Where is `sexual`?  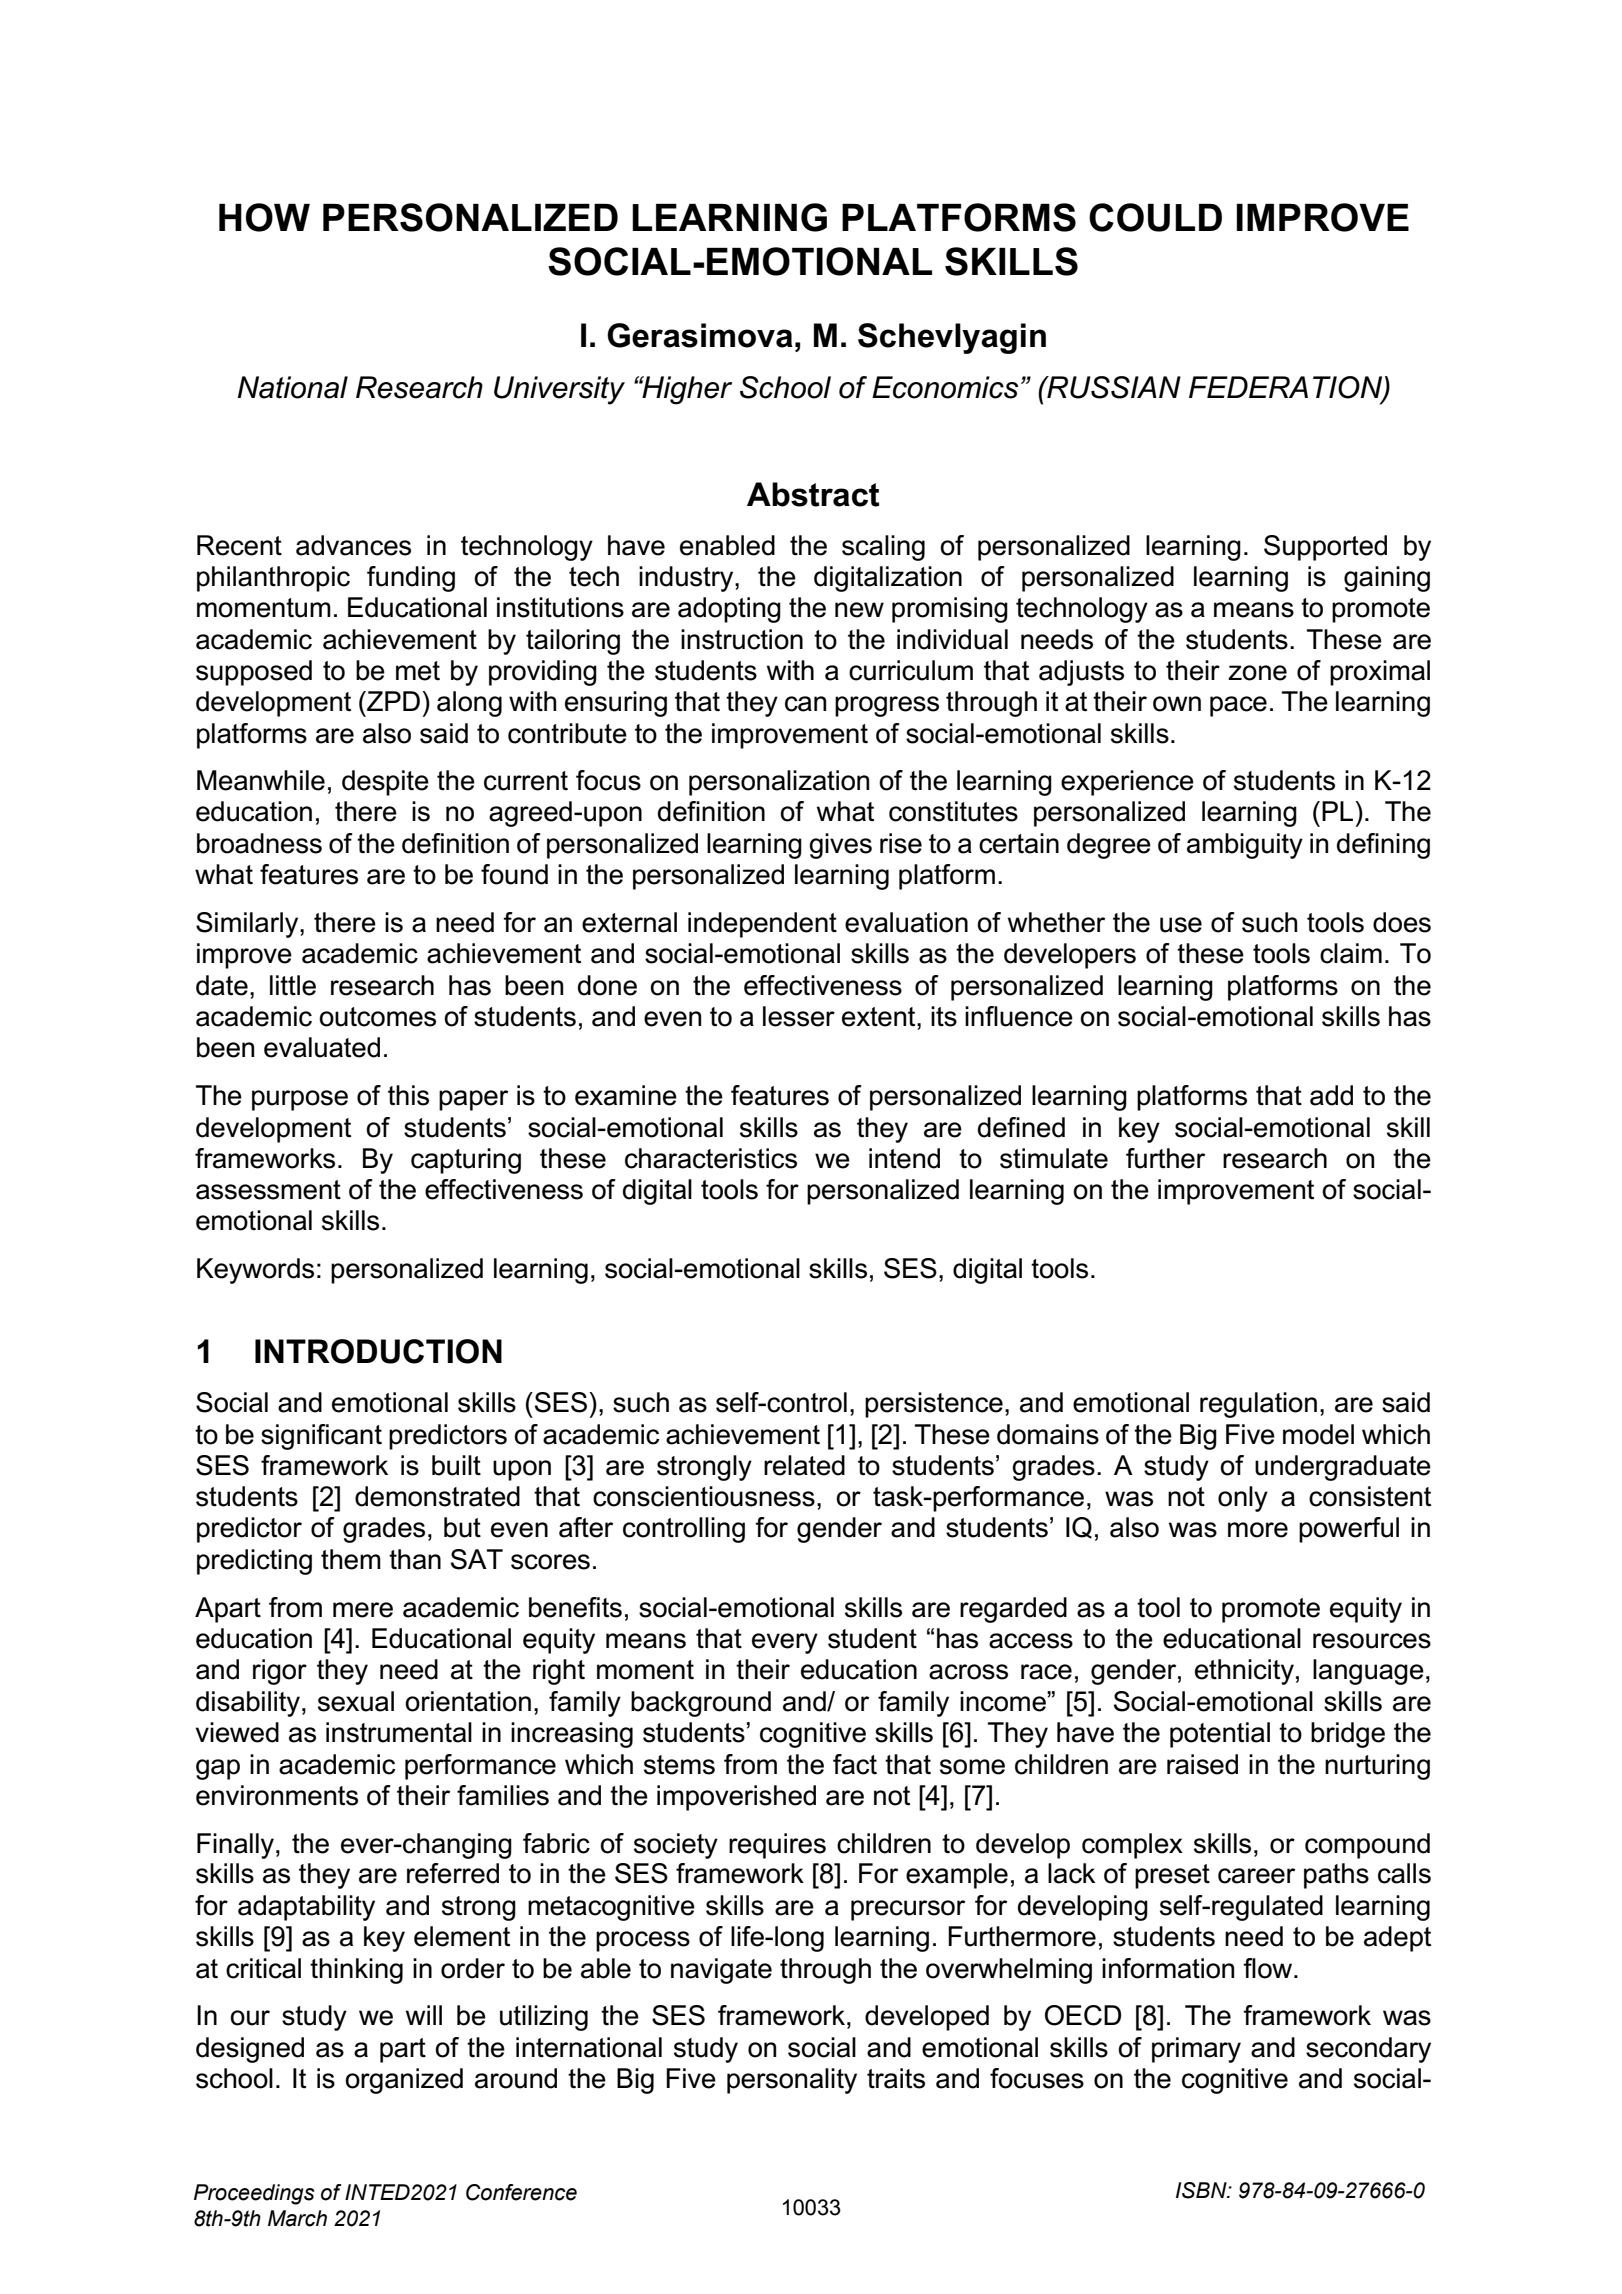 sexual is located at coordinates (356, 1701).
